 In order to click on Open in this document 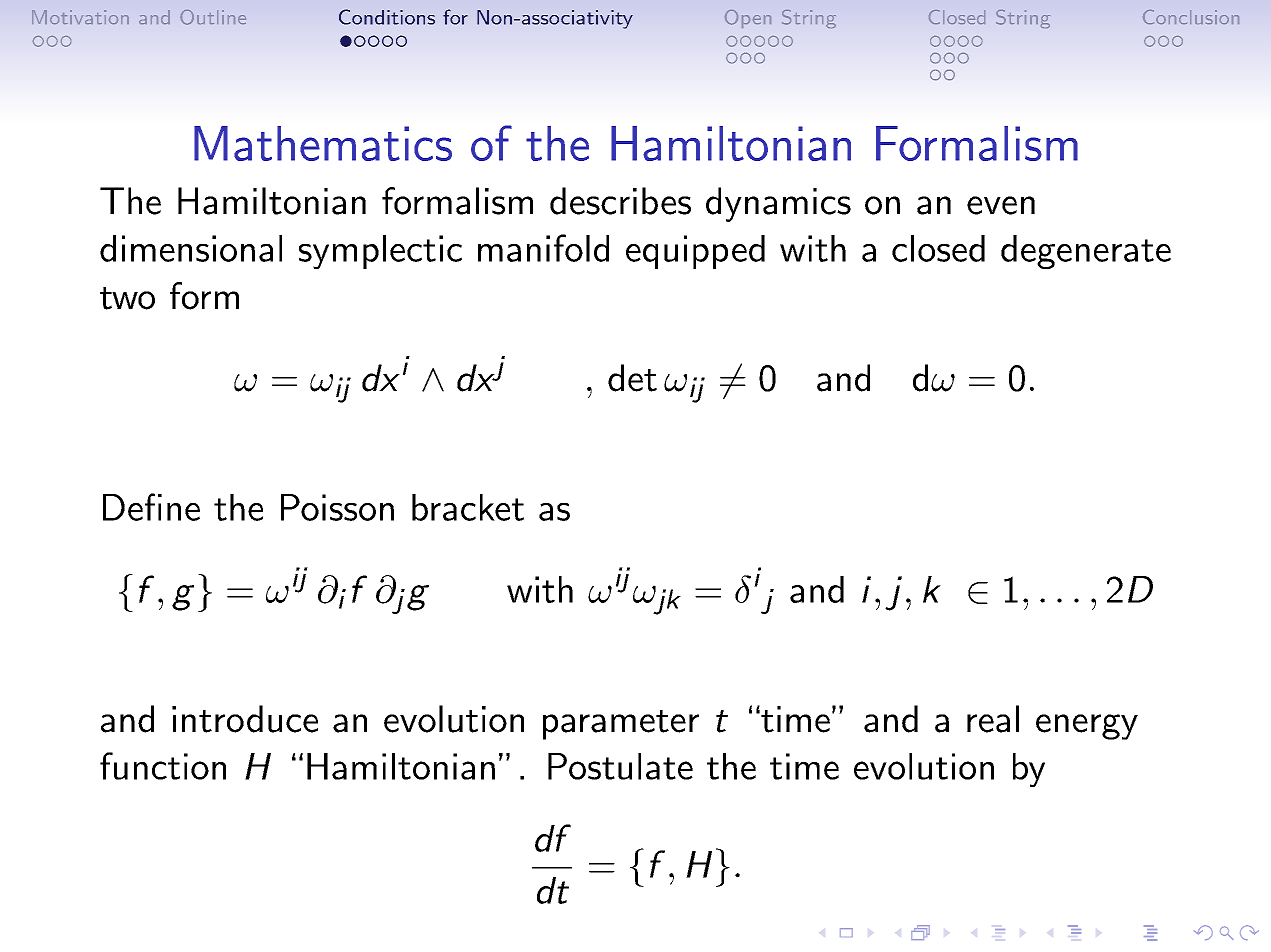, I will do `click(748, 19)`.
